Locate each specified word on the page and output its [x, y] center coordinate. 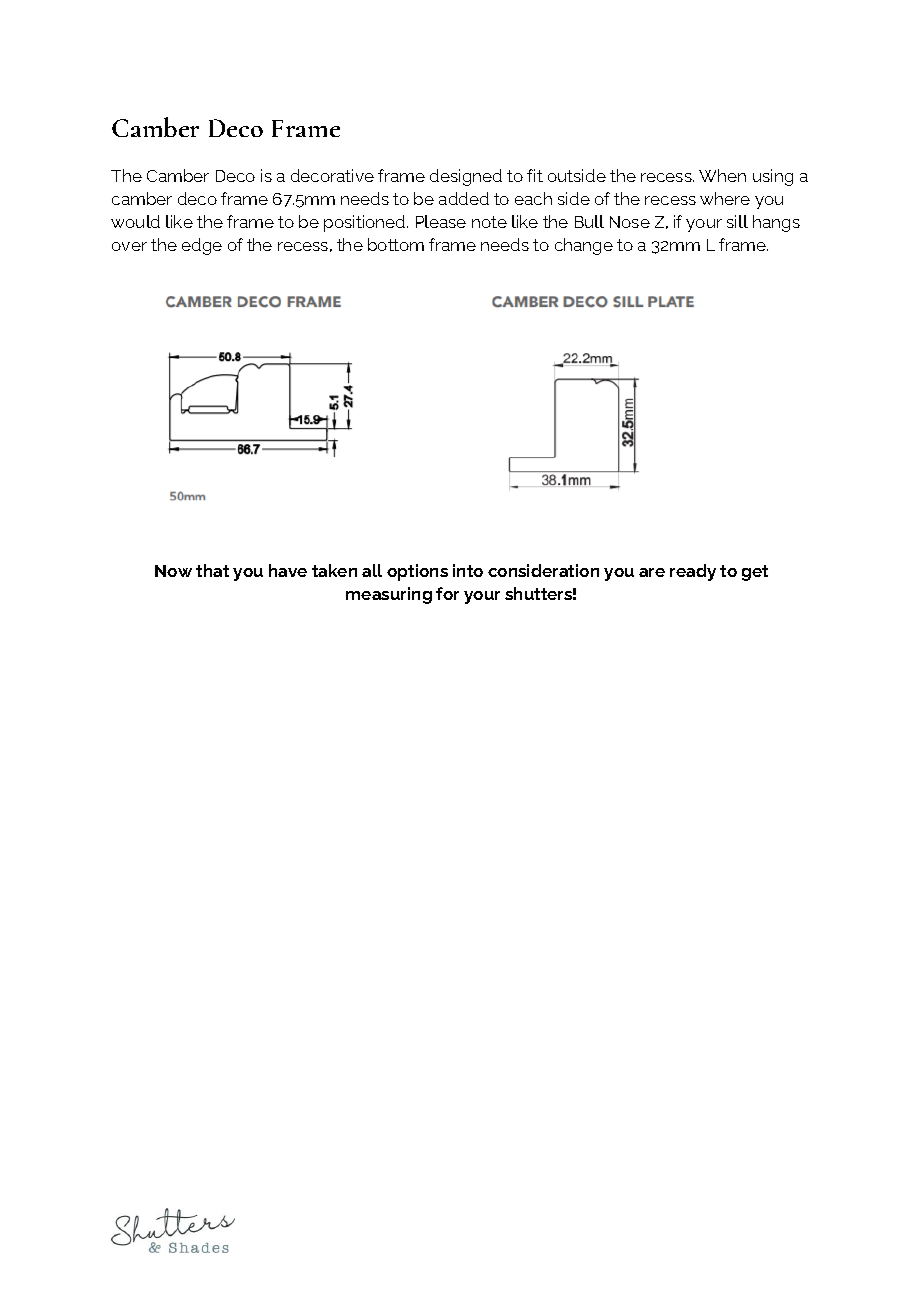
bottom [396, 244]
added [464, 198]
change [584, 246]
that [212, 570]
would [135, 221]
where [725, 198]
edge [202, 246]
